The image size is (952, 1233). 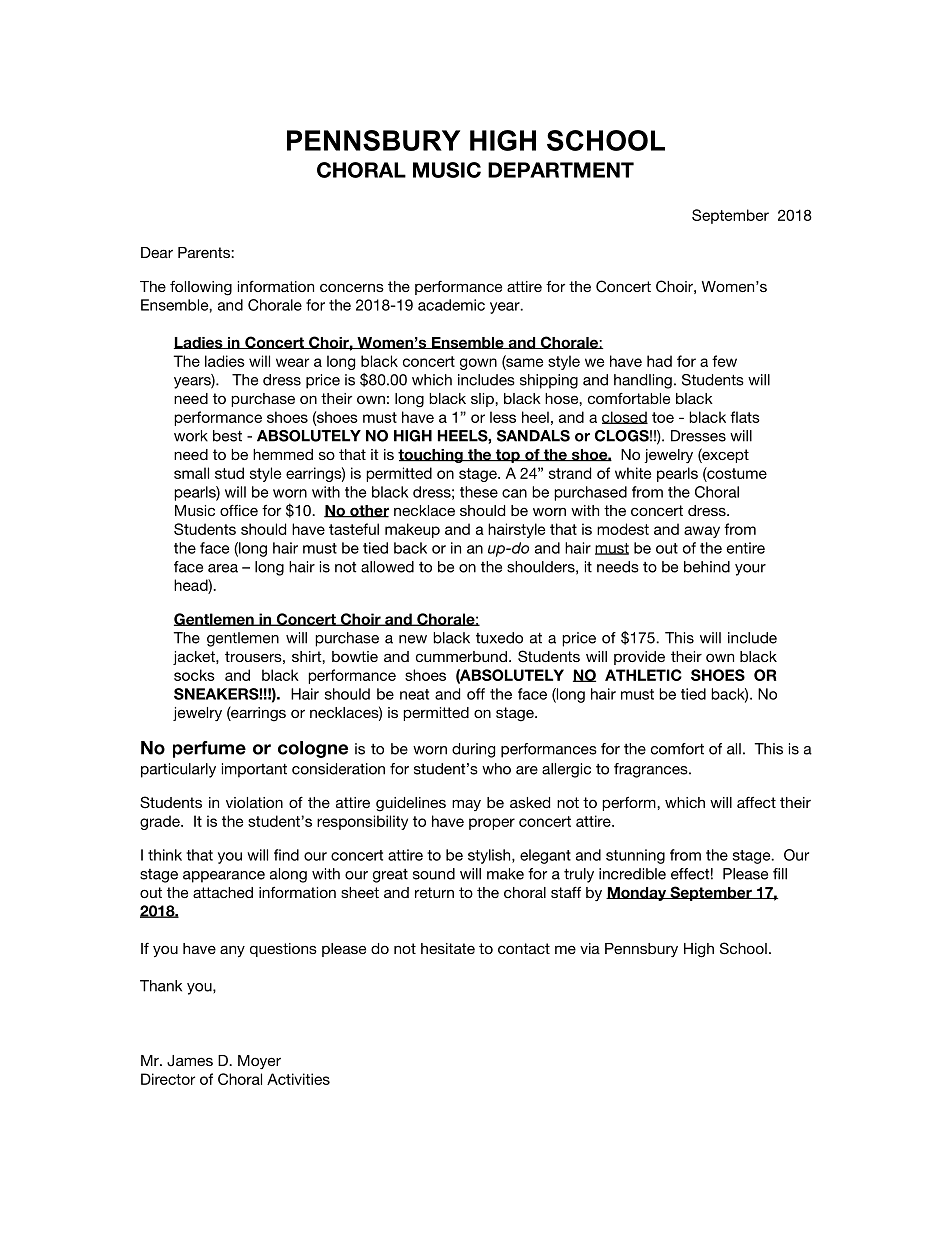 I want to click on fragrances, so click(x=652, y=770).
